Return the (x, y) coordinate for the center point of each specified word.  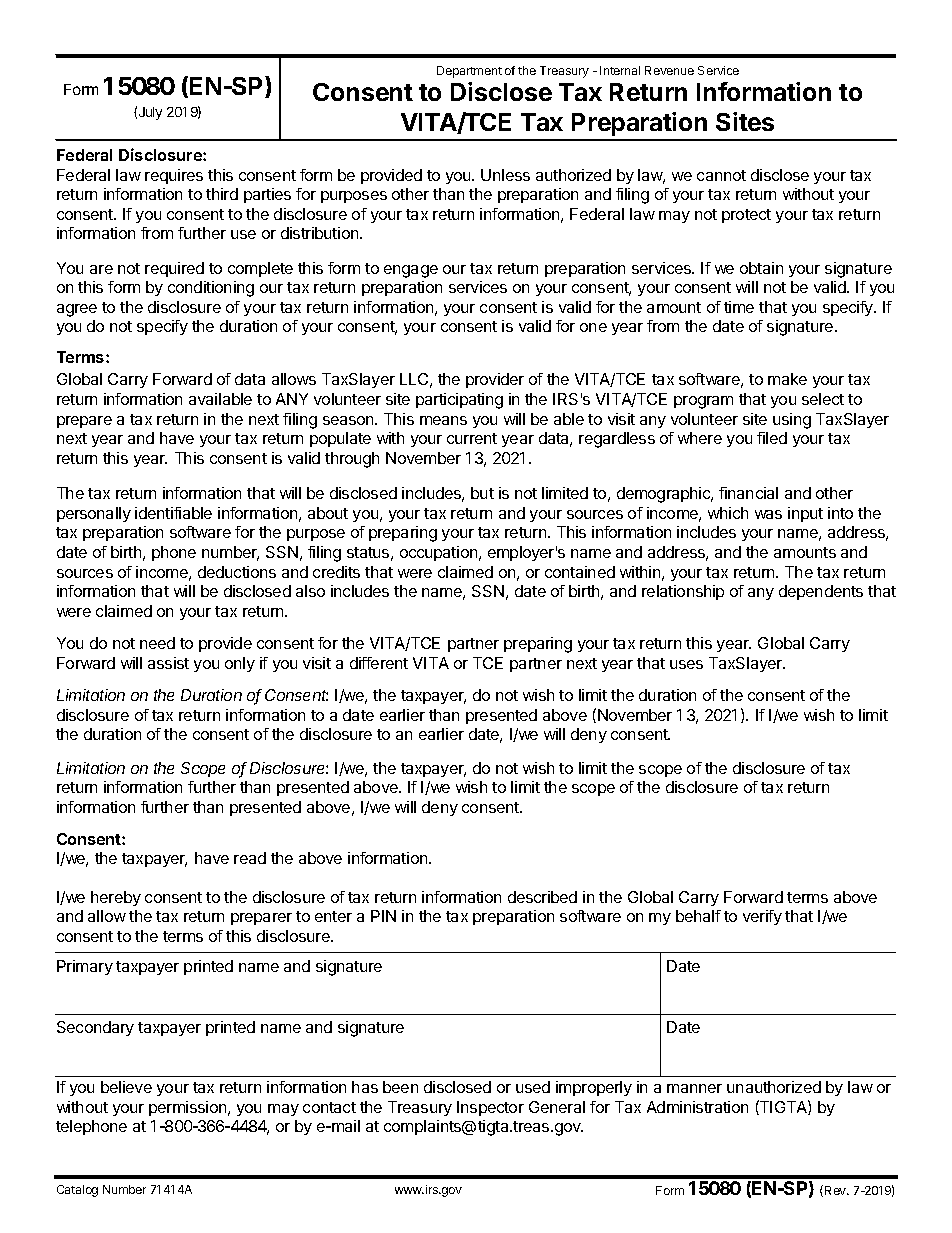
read (250, 858)
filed (772, 438)
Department (469, 72)
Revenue (669, 70)
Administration (697, 1107)
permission (189, 1108)
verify (762, 917)
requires (174, 176)
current (472, 438)
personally (94, 514)
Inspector (490, 1108)
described (542, 897)
